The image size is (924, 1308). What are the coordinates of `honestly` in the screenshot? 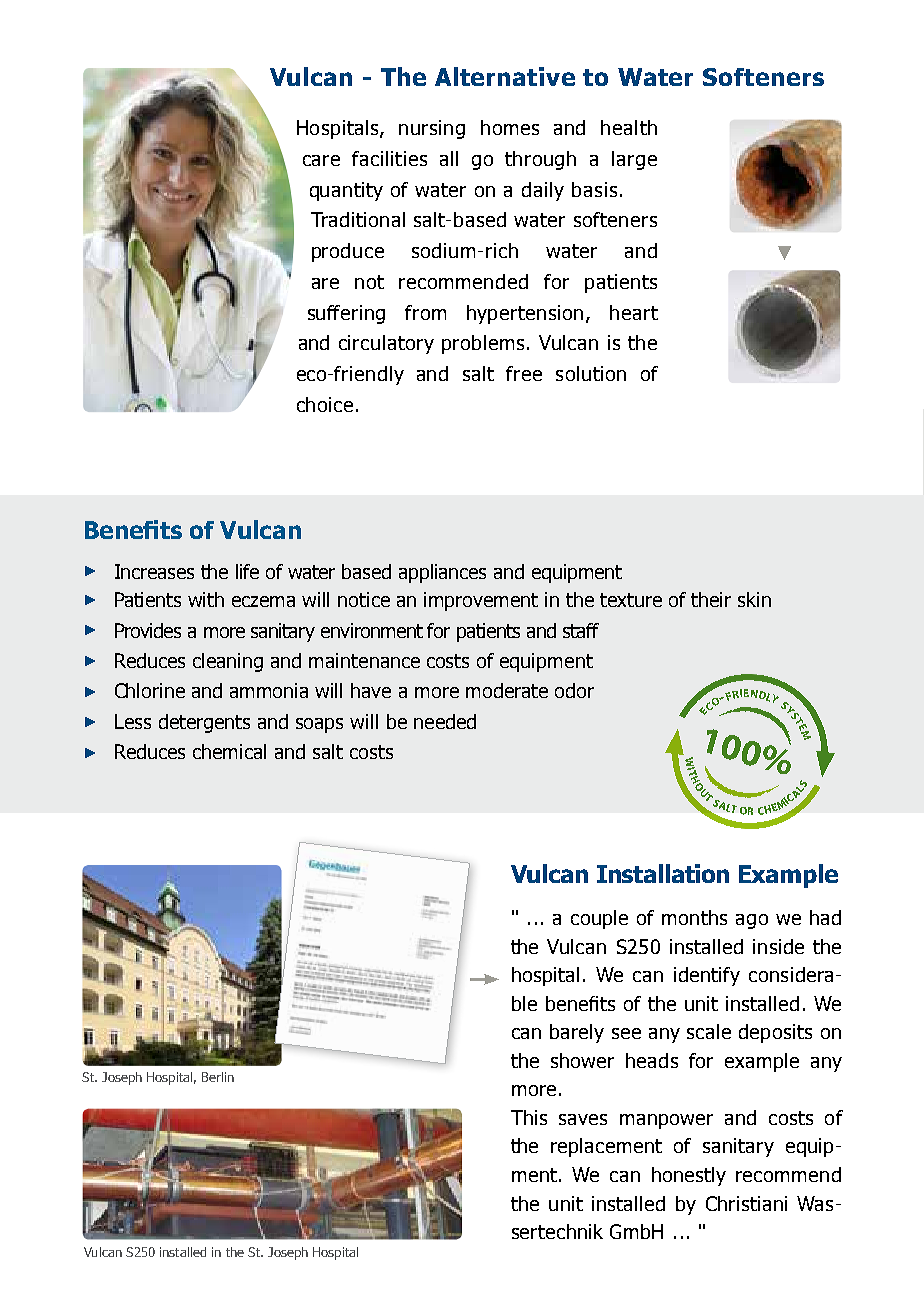 It's located at (689, 1176).
